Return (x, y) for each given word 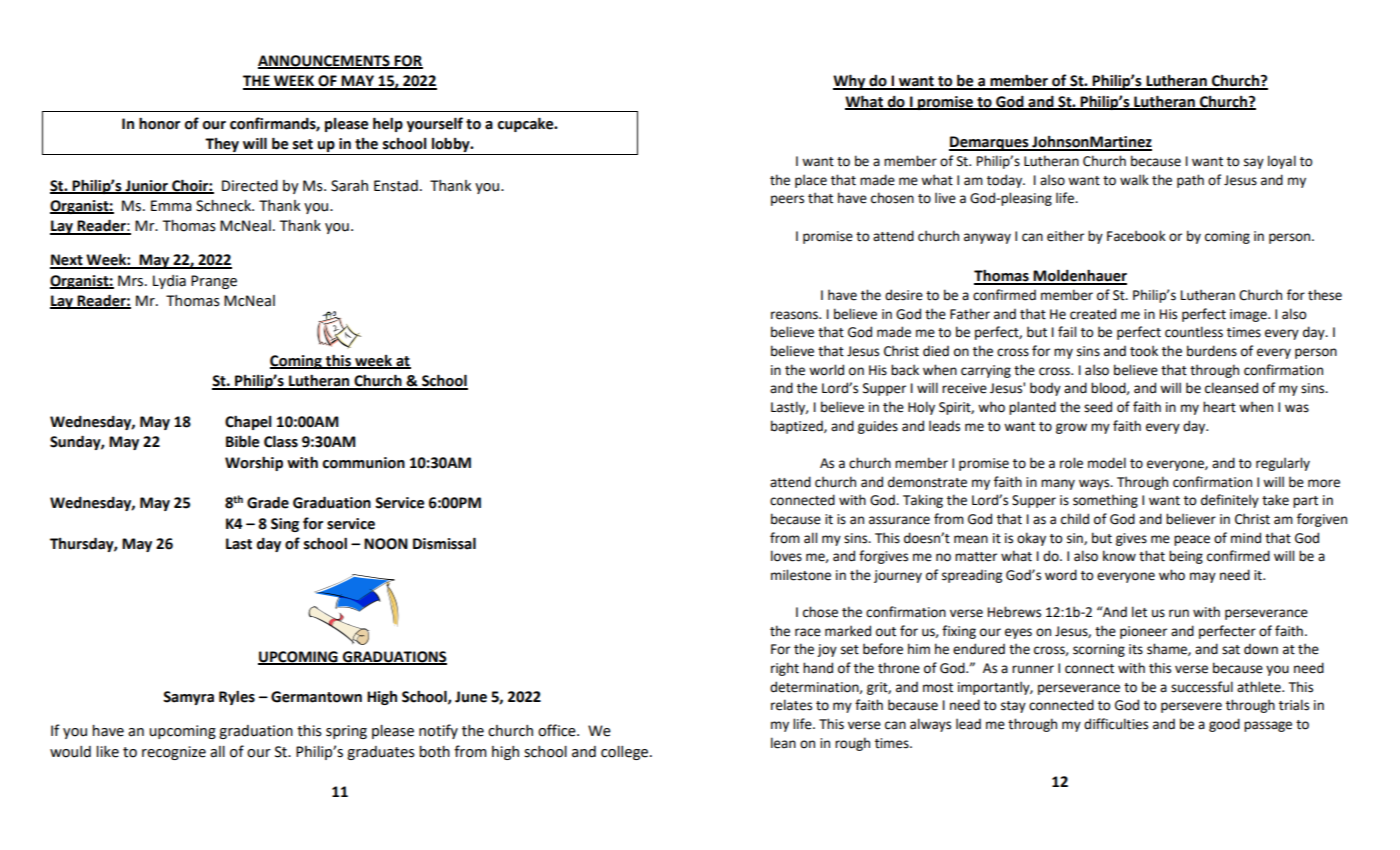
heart (1219, 407)
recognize (174, 753)
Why (850, 82)
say (1254, 163)
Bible (242, 441)
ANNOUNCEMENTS (325, 61)
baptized (798, 427)
